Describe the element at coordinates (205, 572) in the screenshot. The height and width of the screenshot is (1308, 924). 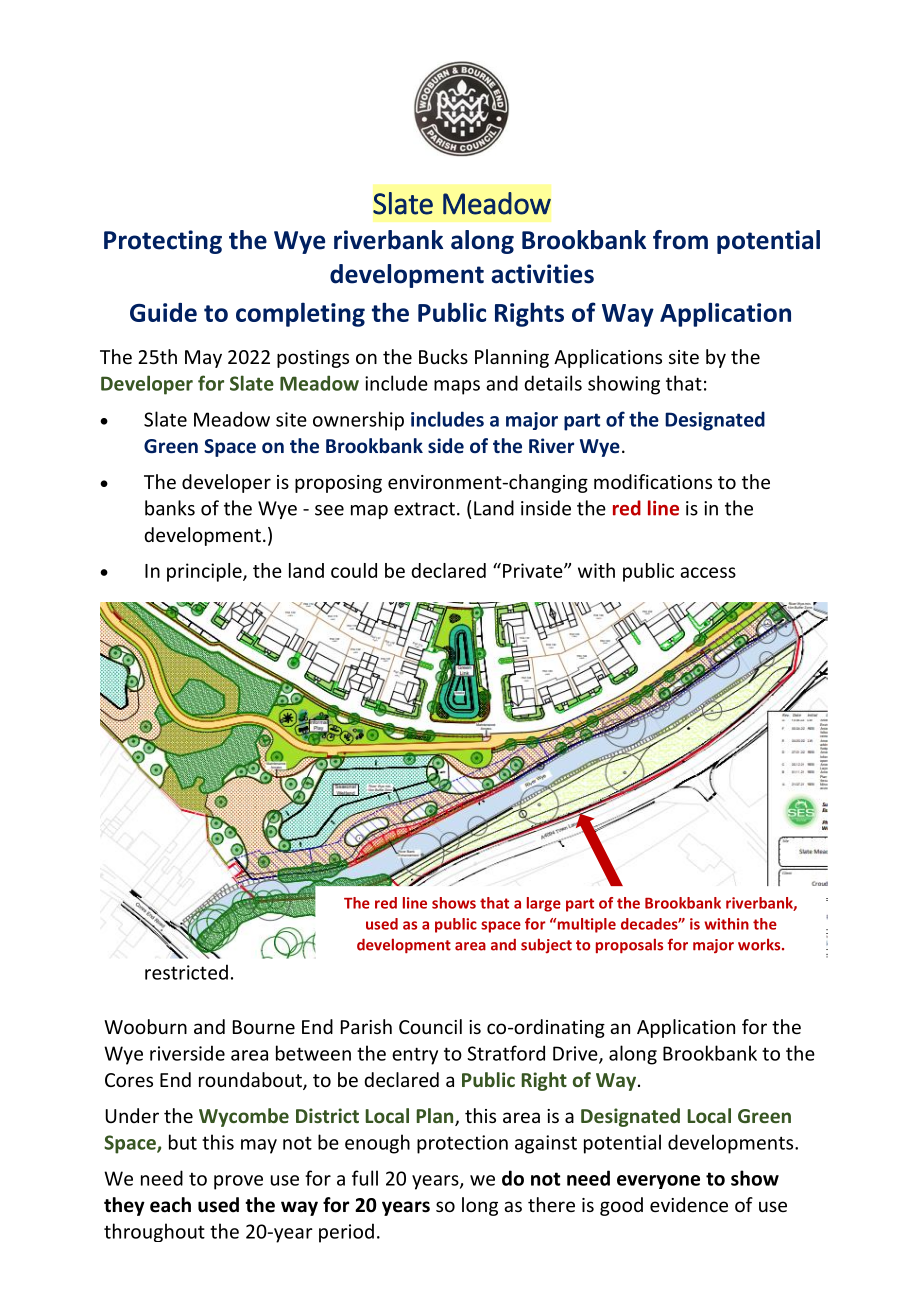
I see `principle` at that location.
